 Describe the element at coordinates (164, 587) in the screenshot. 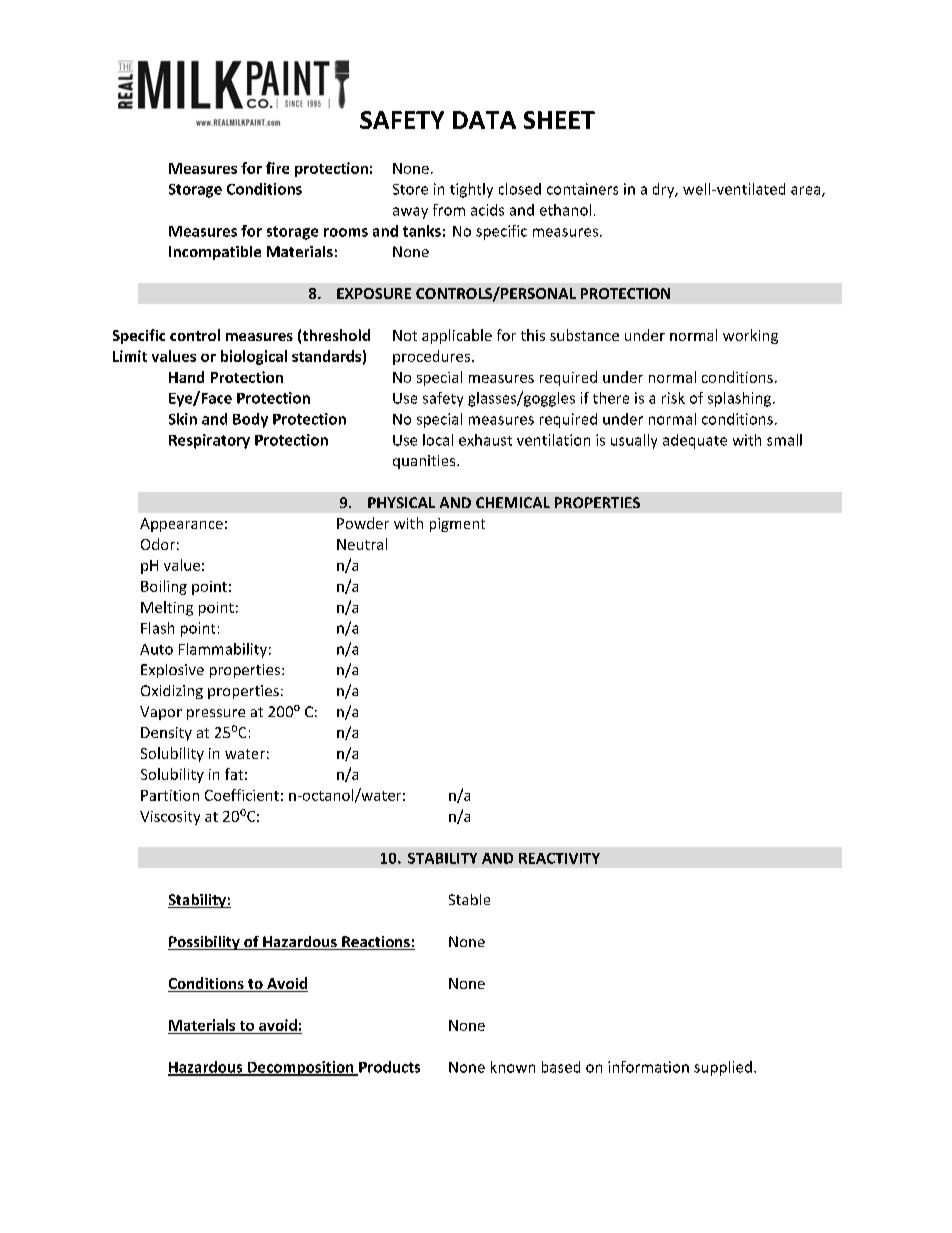

I see `Boiling` at that location.
